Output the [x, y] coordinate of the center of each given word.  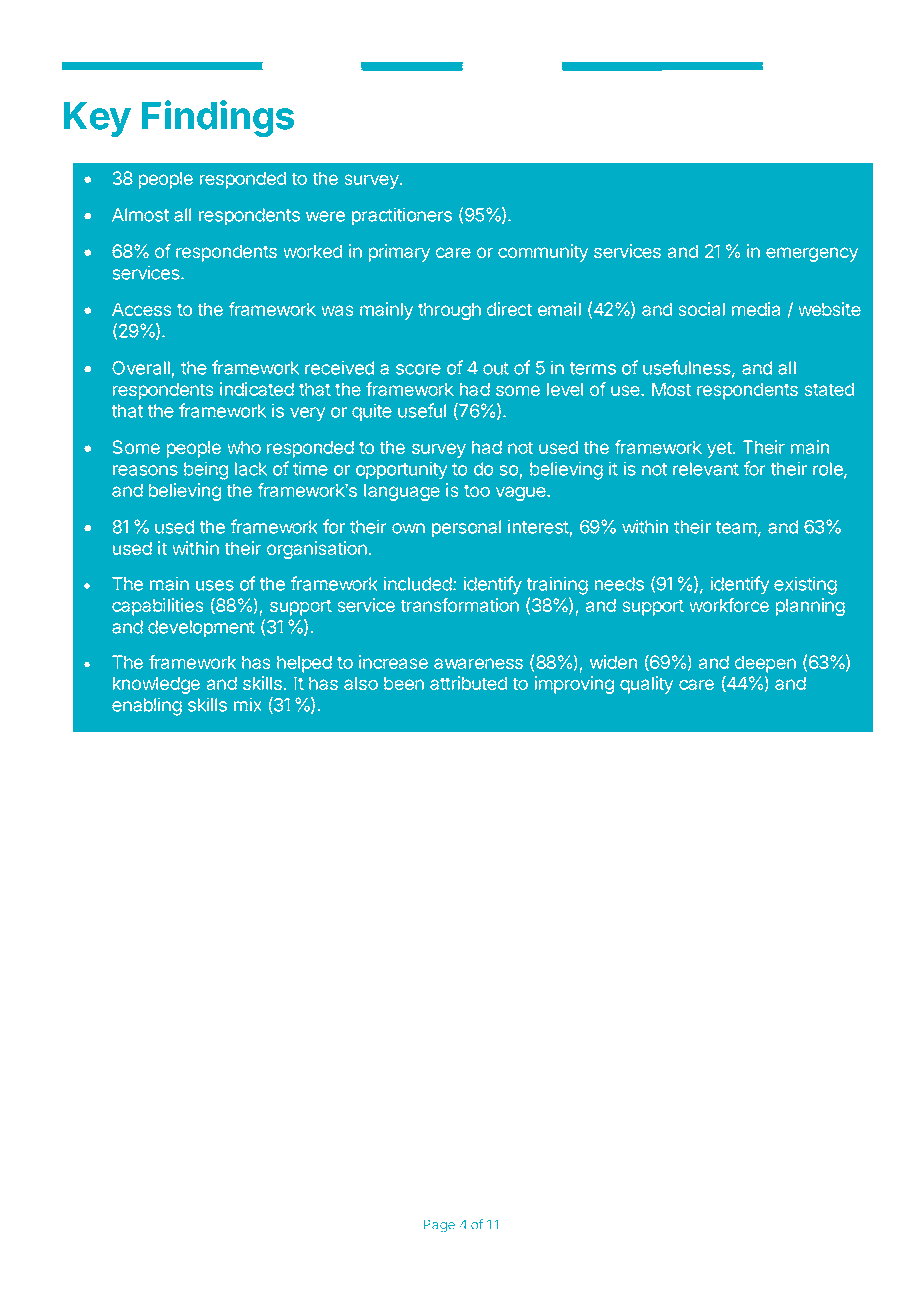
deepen [765, 665]
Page [439, 1226]
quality [646, 685]
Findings [218, 118]
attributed [468, 683]
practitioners [402, 216]
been [404, 683]
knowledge [156, 685]
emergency [812, 254]
